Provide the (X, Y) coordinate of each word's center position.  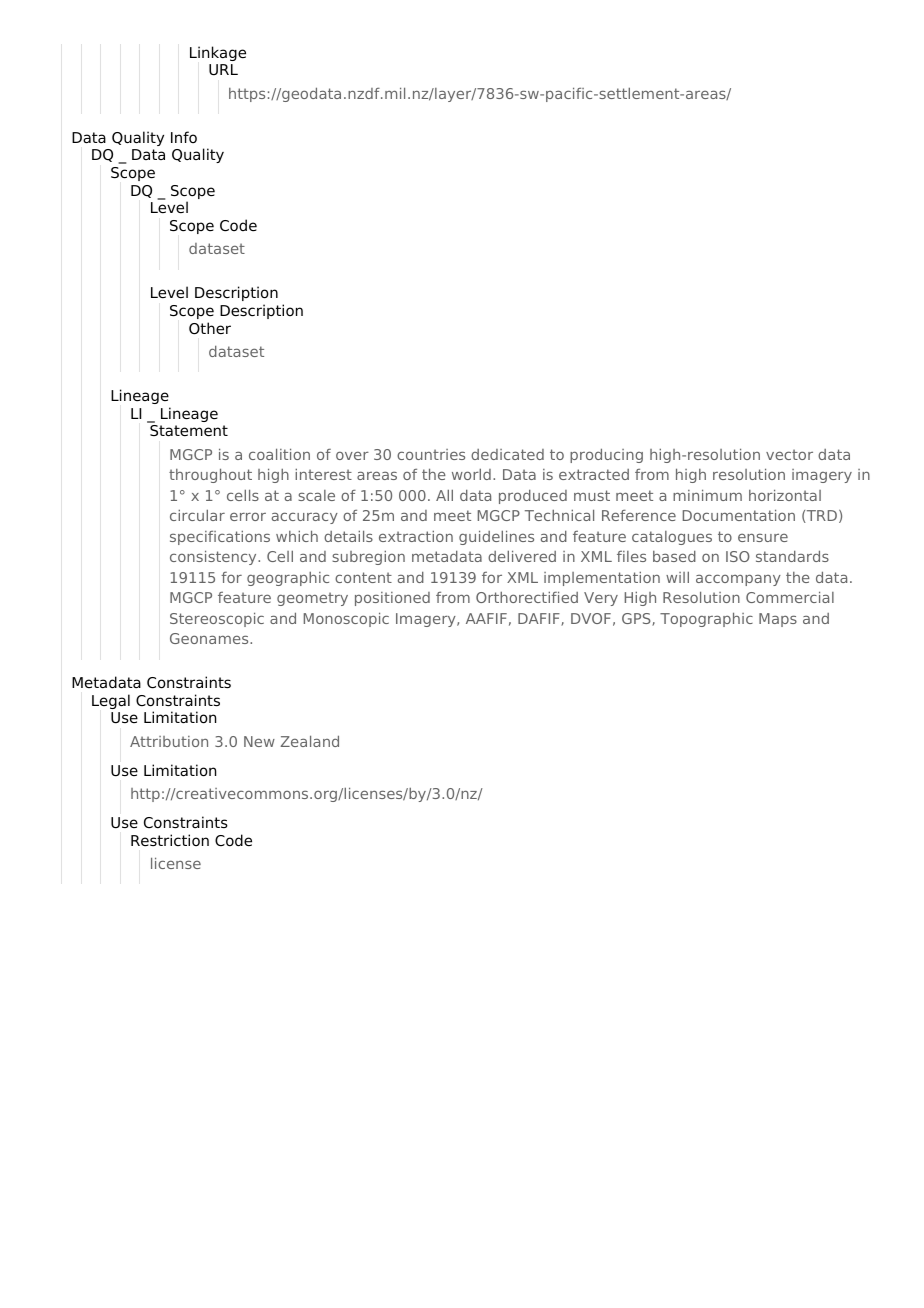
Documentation (739, 515)
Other (210, 328)
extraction (416, 536)
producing (606, 455)
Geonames (210, 638)
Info (184, 137)
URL (223, 70)
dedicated (507, 454)
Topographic (706, 619)
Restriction (170, 840)
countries (431, 454)
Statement (189, 431)
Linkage (218, 53)
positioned (392, 599)
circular (197, 515)
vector (789, 454)
